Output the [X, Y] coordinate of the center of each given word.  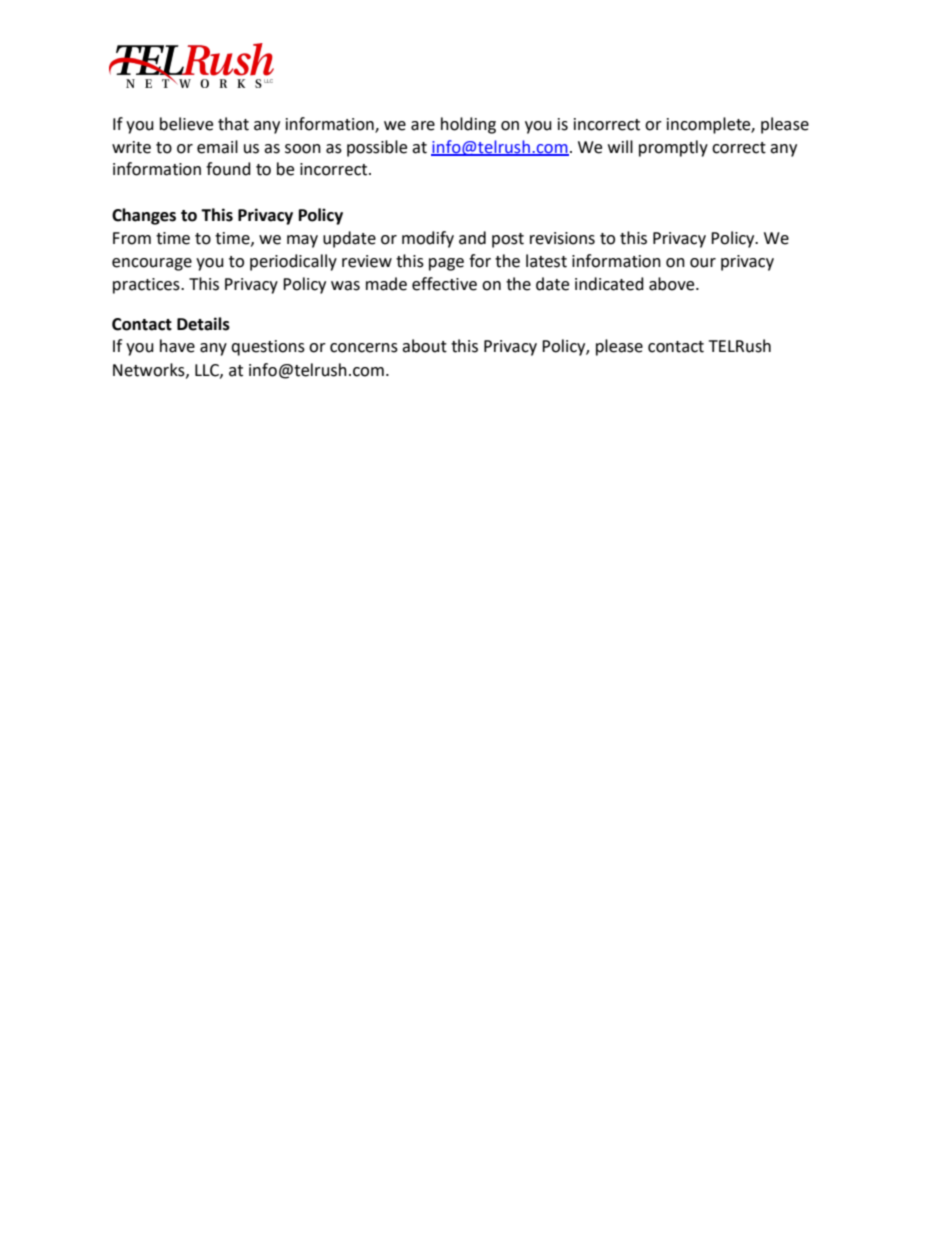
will [620, 146]
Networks [150, 370]
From [132, 238]
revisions [562, 238]
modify [428, 239]
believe [186, 124]
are [423, 126]
